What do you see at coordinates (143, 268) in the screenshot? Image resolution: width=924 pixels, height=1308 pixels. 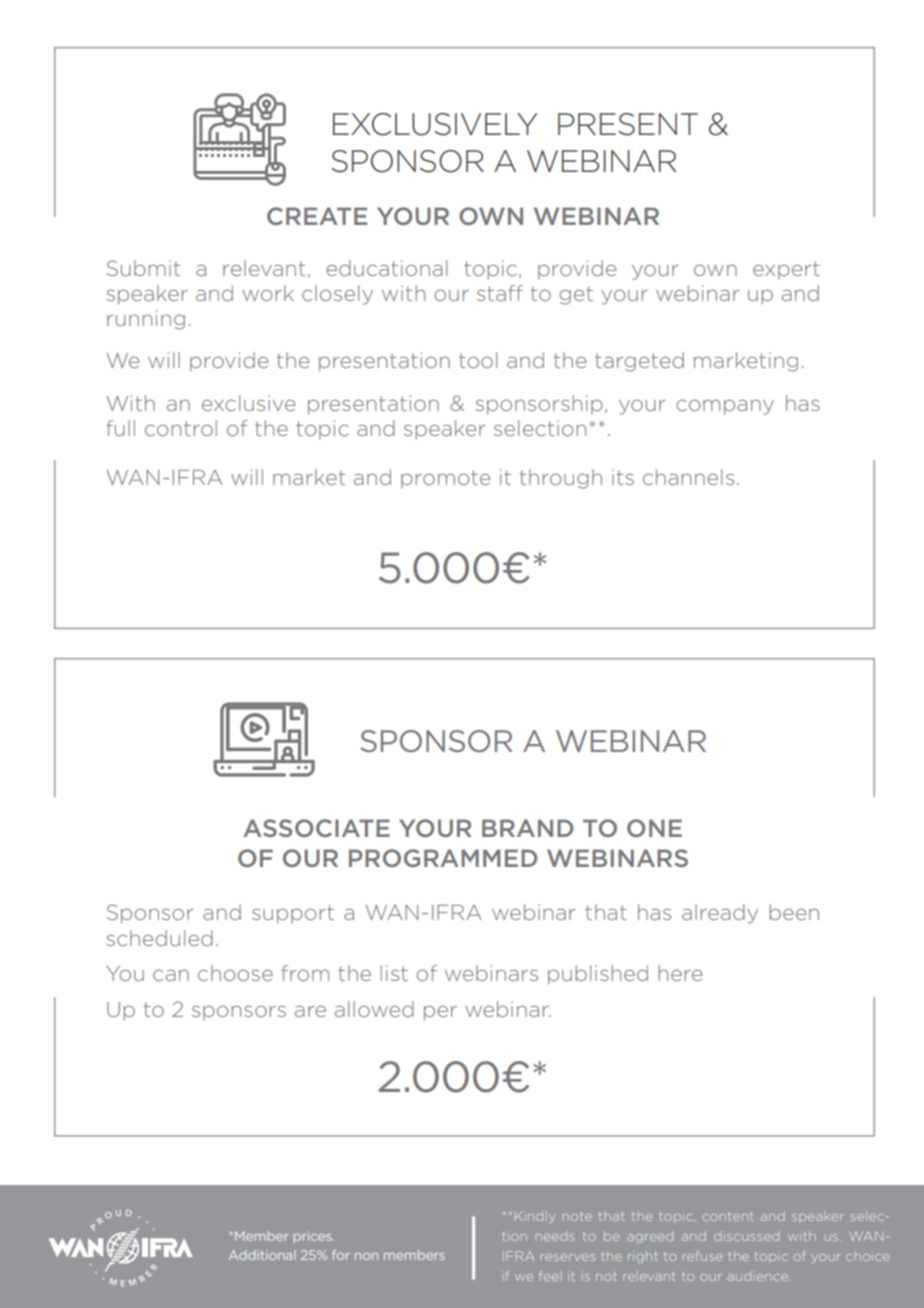 I see `Submit` at bounding box center [143, 268].
